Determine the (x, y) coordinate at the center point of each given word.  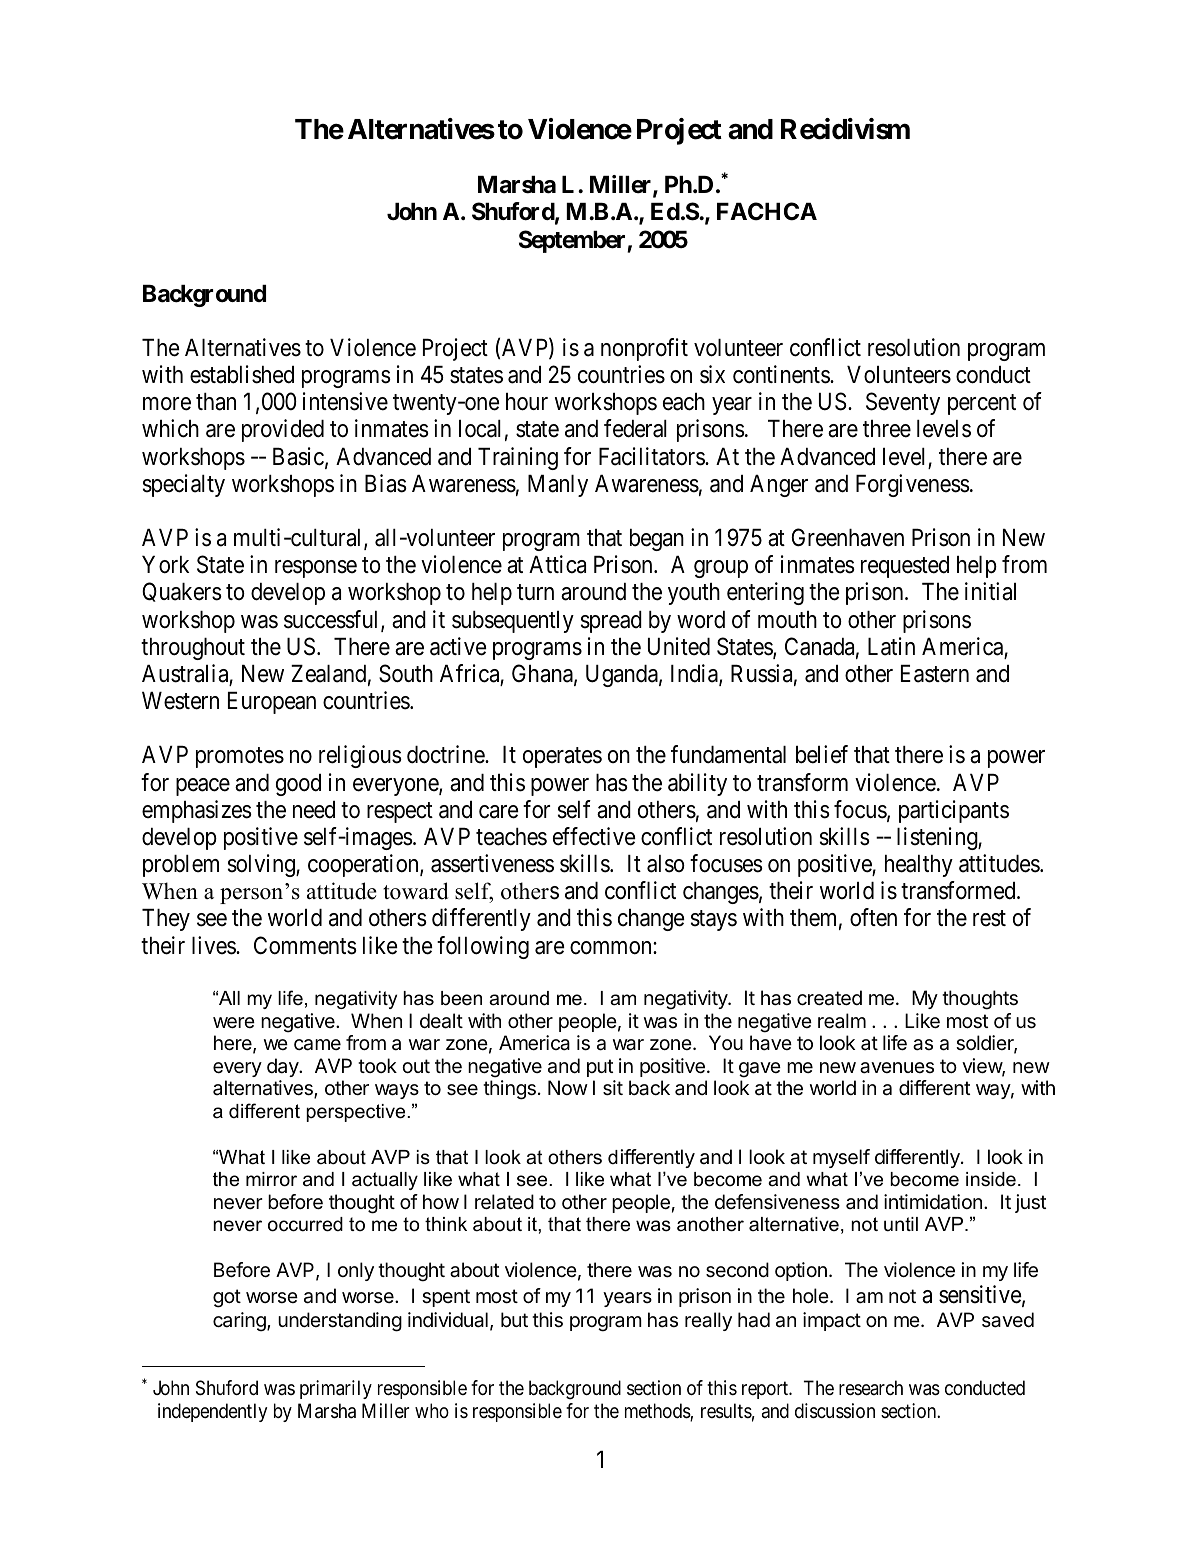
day (283, 1067)
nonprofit (644, 349)
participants (954, 811)
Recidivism (845, 129)
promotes (240, 758)
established (242, 374)
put (600, 1068)
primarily (336, 1389)
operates (562, 758)
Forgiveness (913, 485)
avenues (897, 1068)
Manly (558, 486)
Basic (298, 456)
